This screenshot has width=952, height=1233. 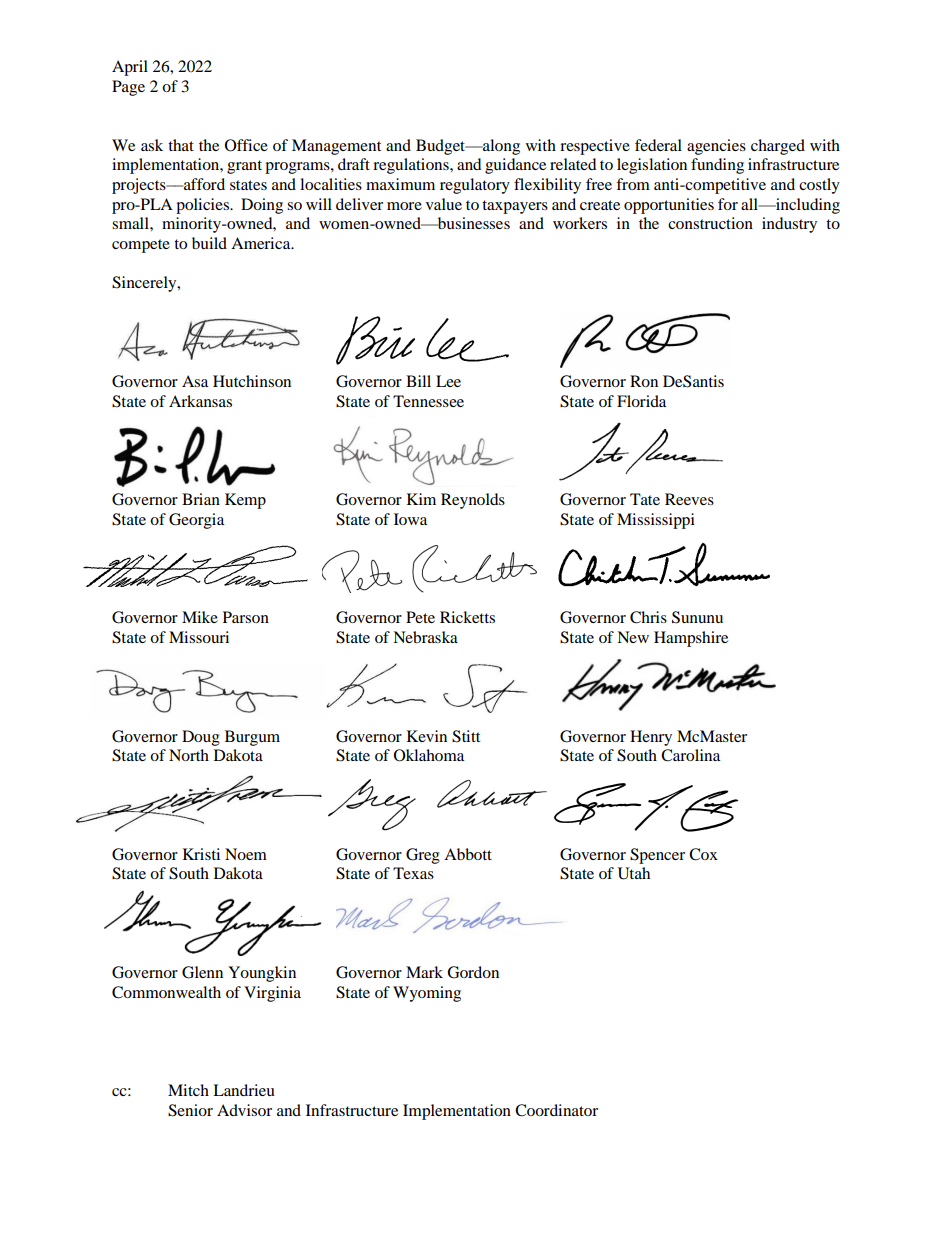 I want to click on Florida, so click(x=641, y=401).
